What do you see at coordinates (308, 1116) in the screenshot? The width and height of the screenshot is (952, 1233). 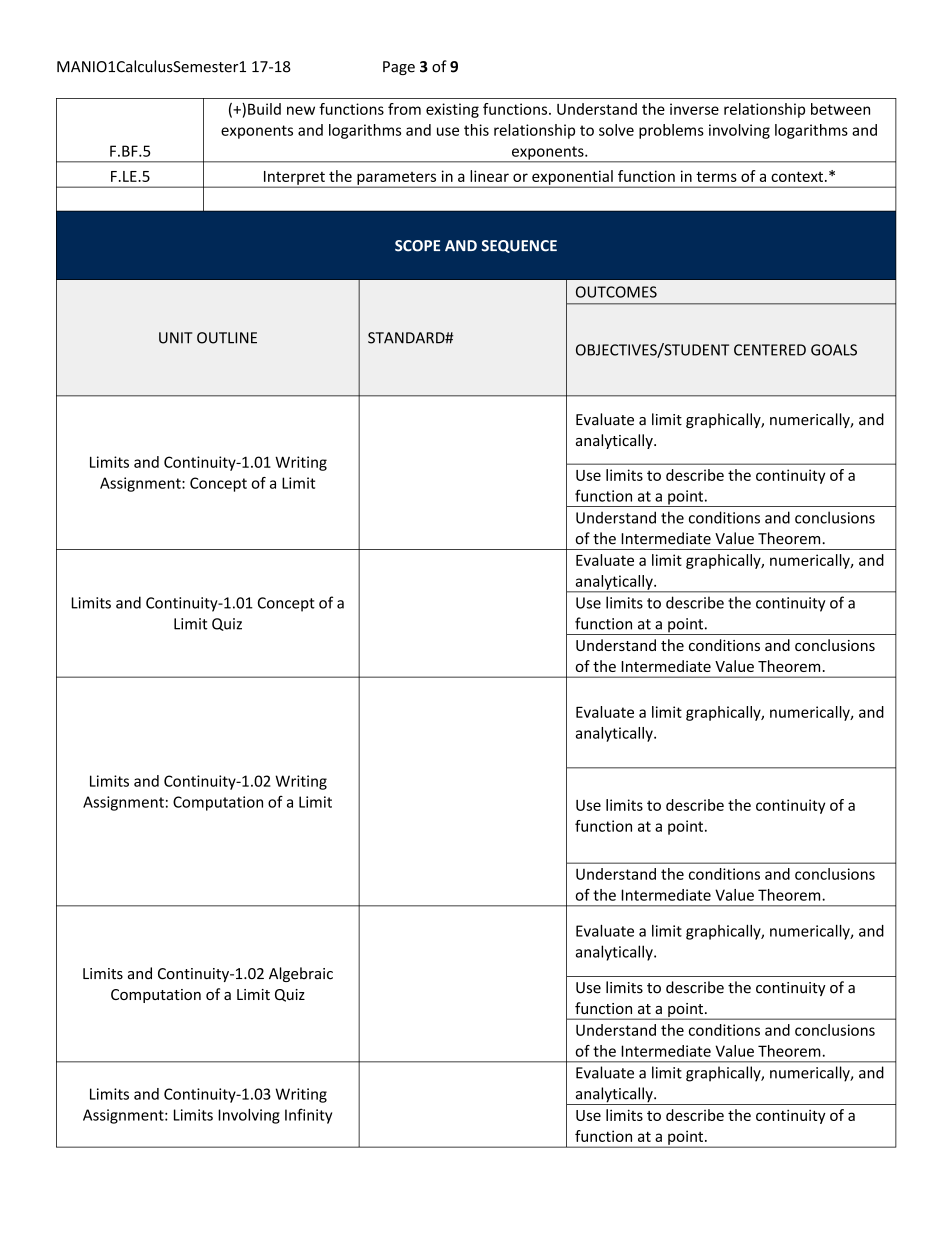 I see `Infinity` at bounding box center [308, 1116].
